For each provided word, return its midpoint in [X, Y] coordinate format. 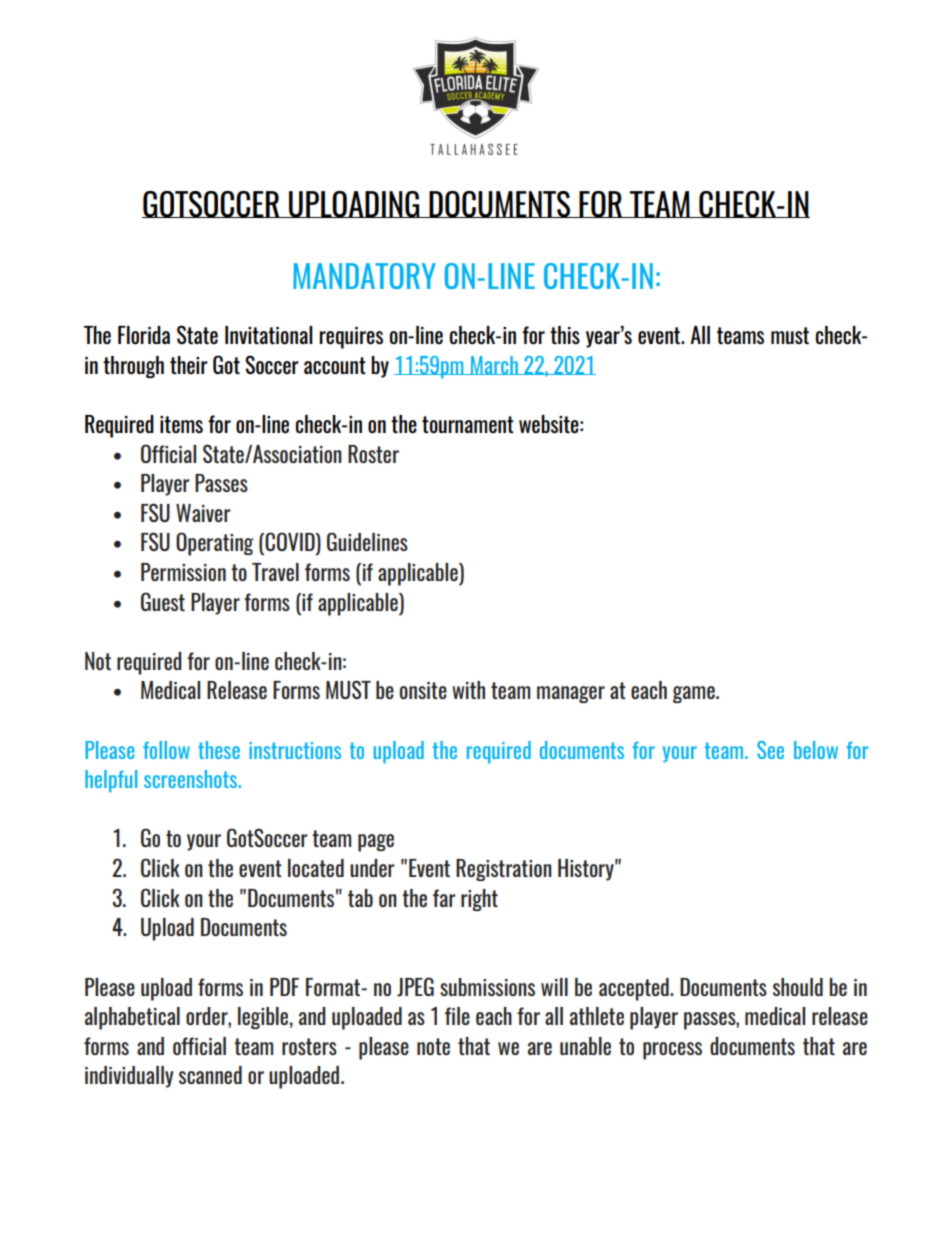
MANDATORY [364, 276]
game [695, 694]
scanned [210, 1075]
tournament [468, 424]
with [468, 690]
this [565, 335]
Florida [144, 335]
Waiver [203, 513]
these [219, 750]
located [316, 868]
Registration [504, 870]
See [770, 750]
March [494, 365]
